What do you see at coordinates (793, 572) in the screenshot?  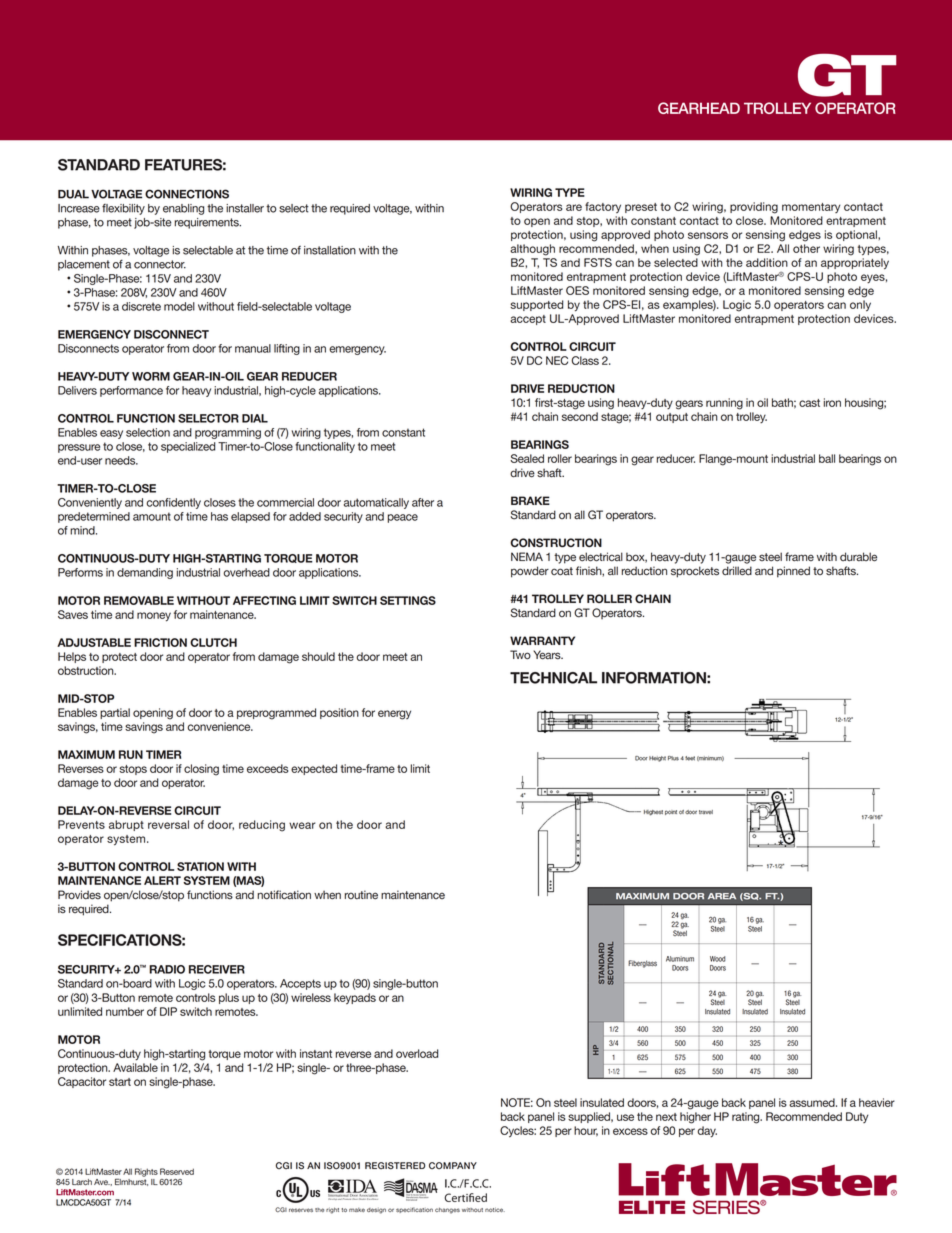 I see `pinned` at bounding box center [793, 572].
